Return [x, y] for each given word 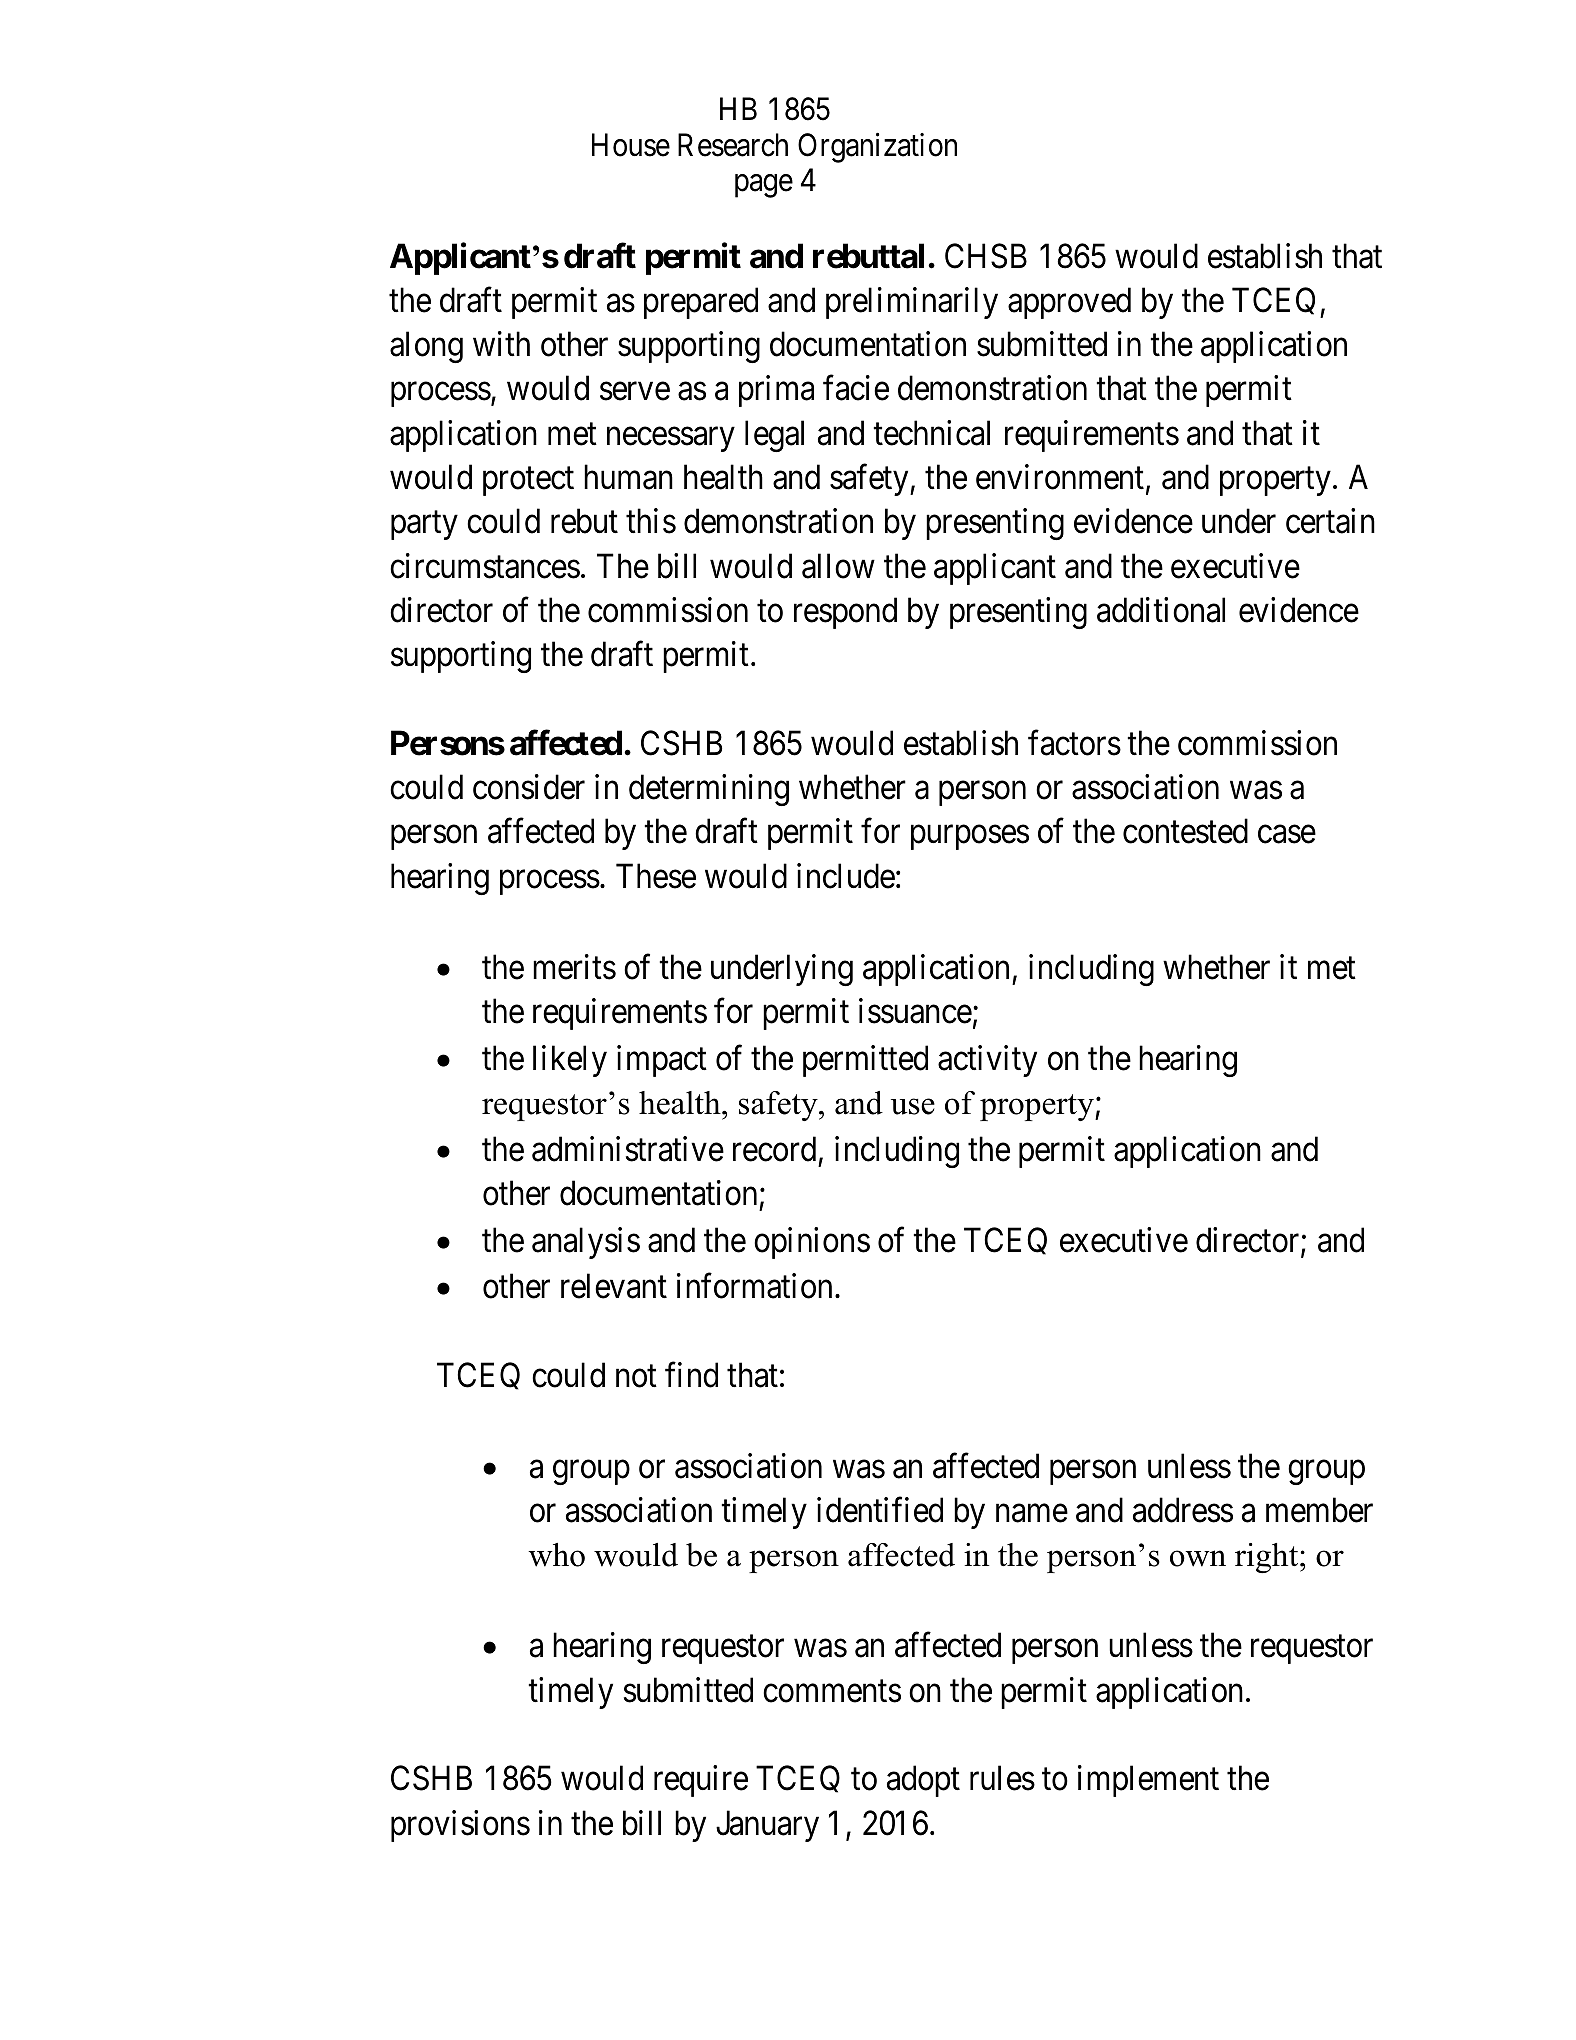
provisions [460, 1826]
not [636, 1377]
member [1319, 1510]
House [631, 145]
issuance [915, 1011]
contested [1185, 831]
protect [528, 482]
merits [574, 967]
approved [1069, 303]
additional [1161, 610]
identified [880, 1510]
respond [845, 613]
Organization [877, 148]
